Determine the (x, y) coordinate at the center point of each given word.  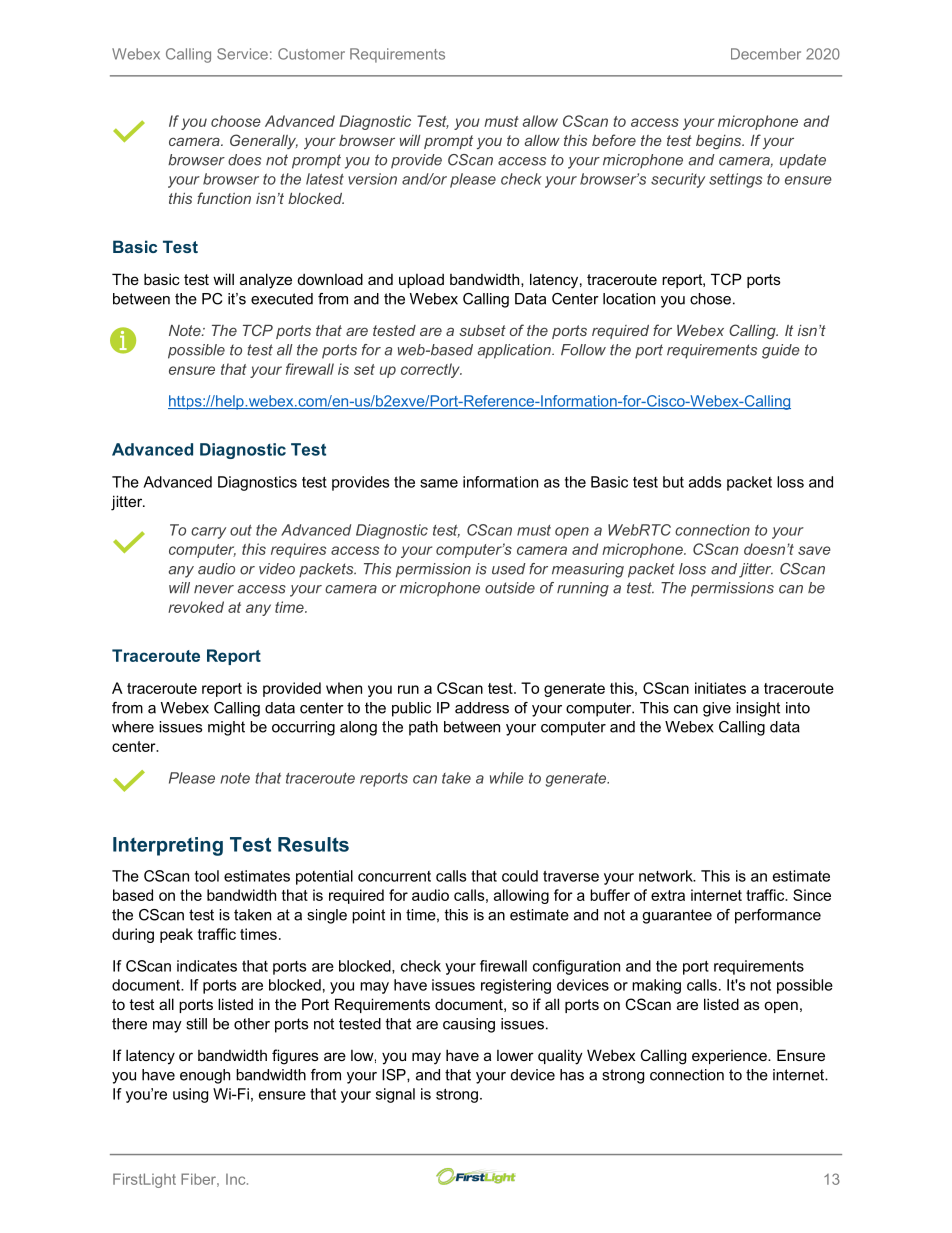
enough (205, 1076)
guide (781, 351)
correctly (431, 370)
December (766, 54)
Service (242, 54)
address (482, 708)
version (372, 179)
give (717, 709)
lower (515, 1055)
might (226, 728)
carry (208, 533)
